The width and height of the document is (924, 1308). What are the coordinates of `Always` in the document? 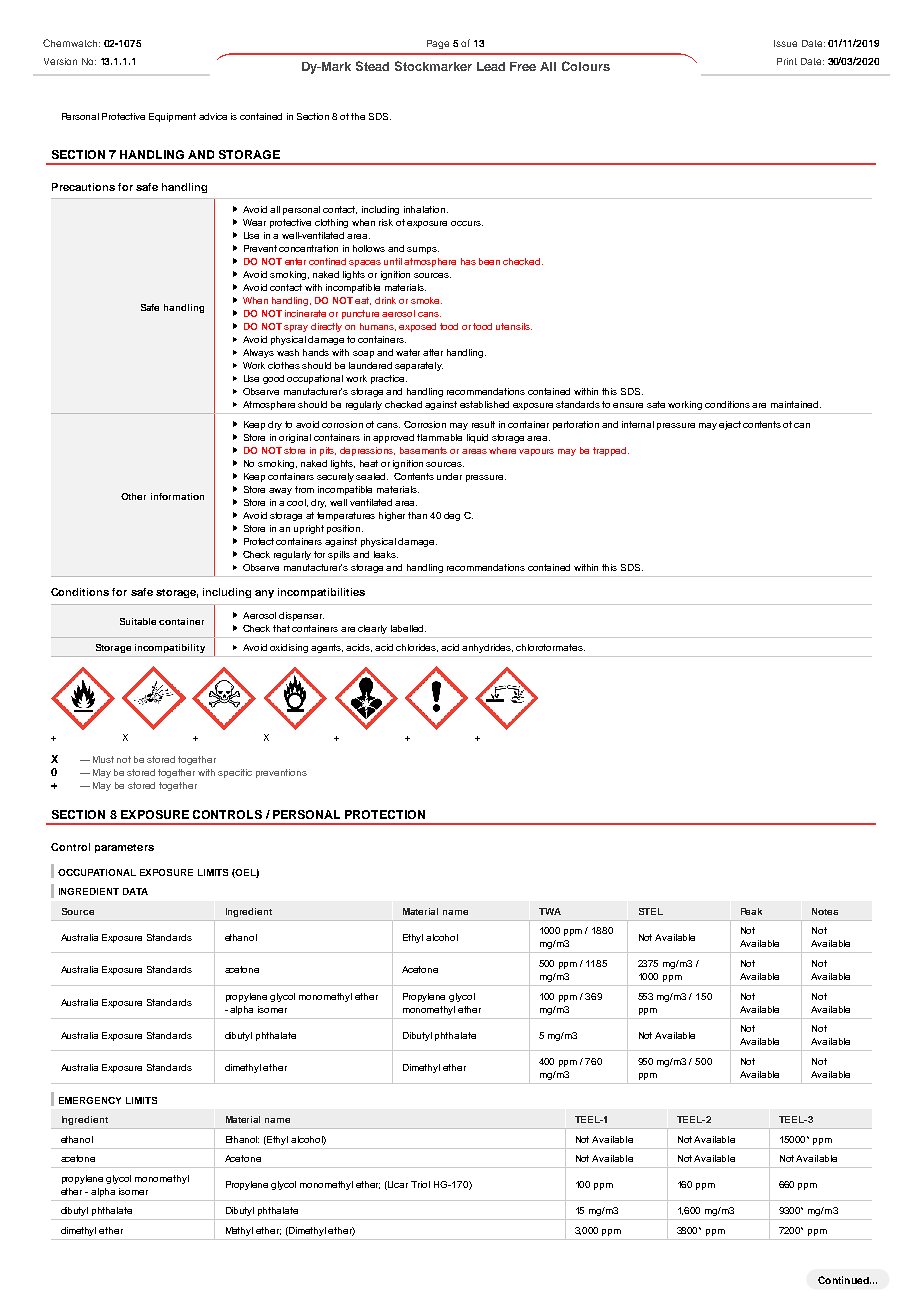 It's located at (258, 353).
